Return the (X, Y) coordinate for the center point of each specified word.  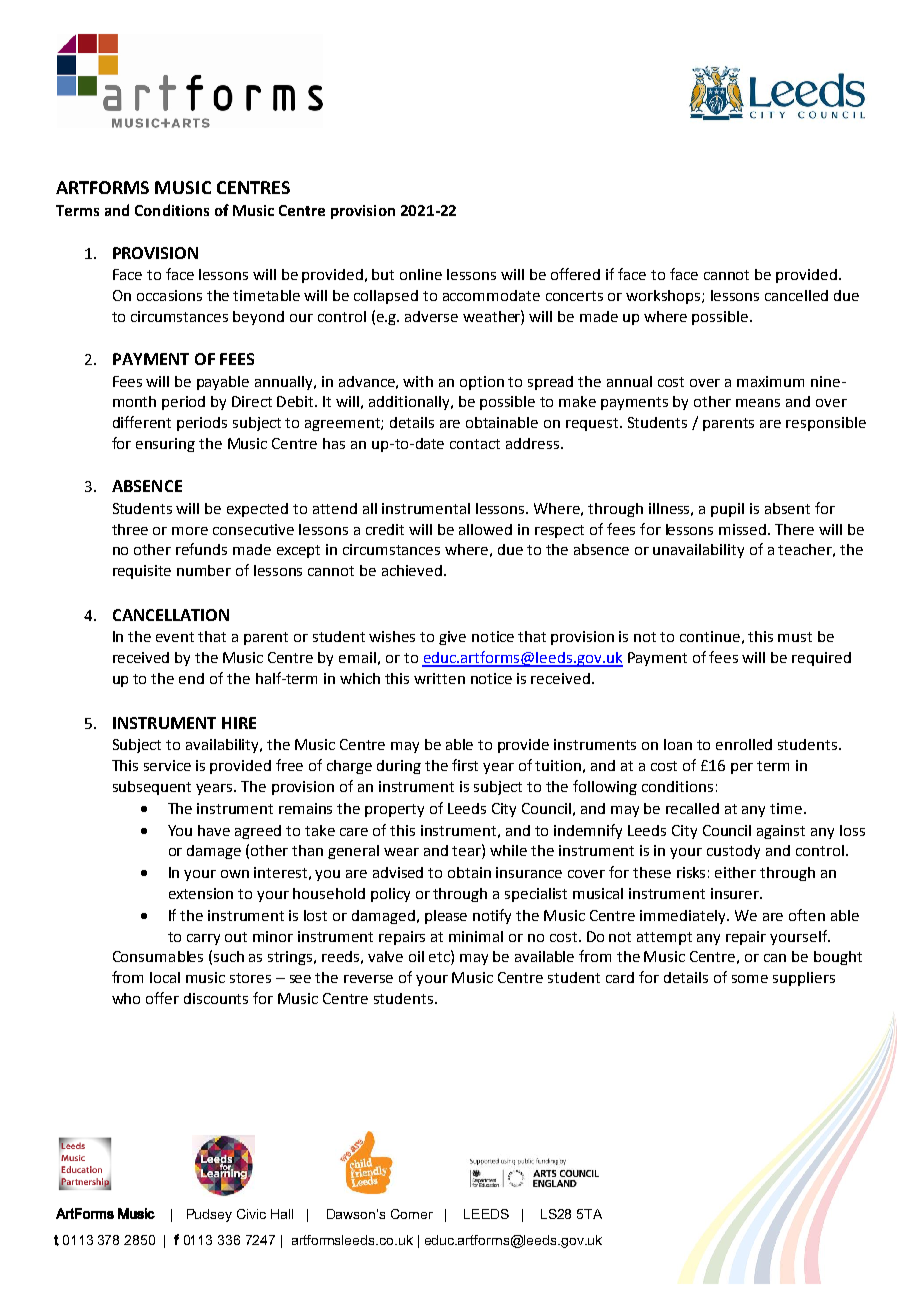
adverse (431, 316)
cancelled (796, 295)
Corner (412, 1214)
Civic (251, 1214)
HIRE (239, 723)
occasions (169, 295)
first (465, 765)
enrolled (744, 744)
